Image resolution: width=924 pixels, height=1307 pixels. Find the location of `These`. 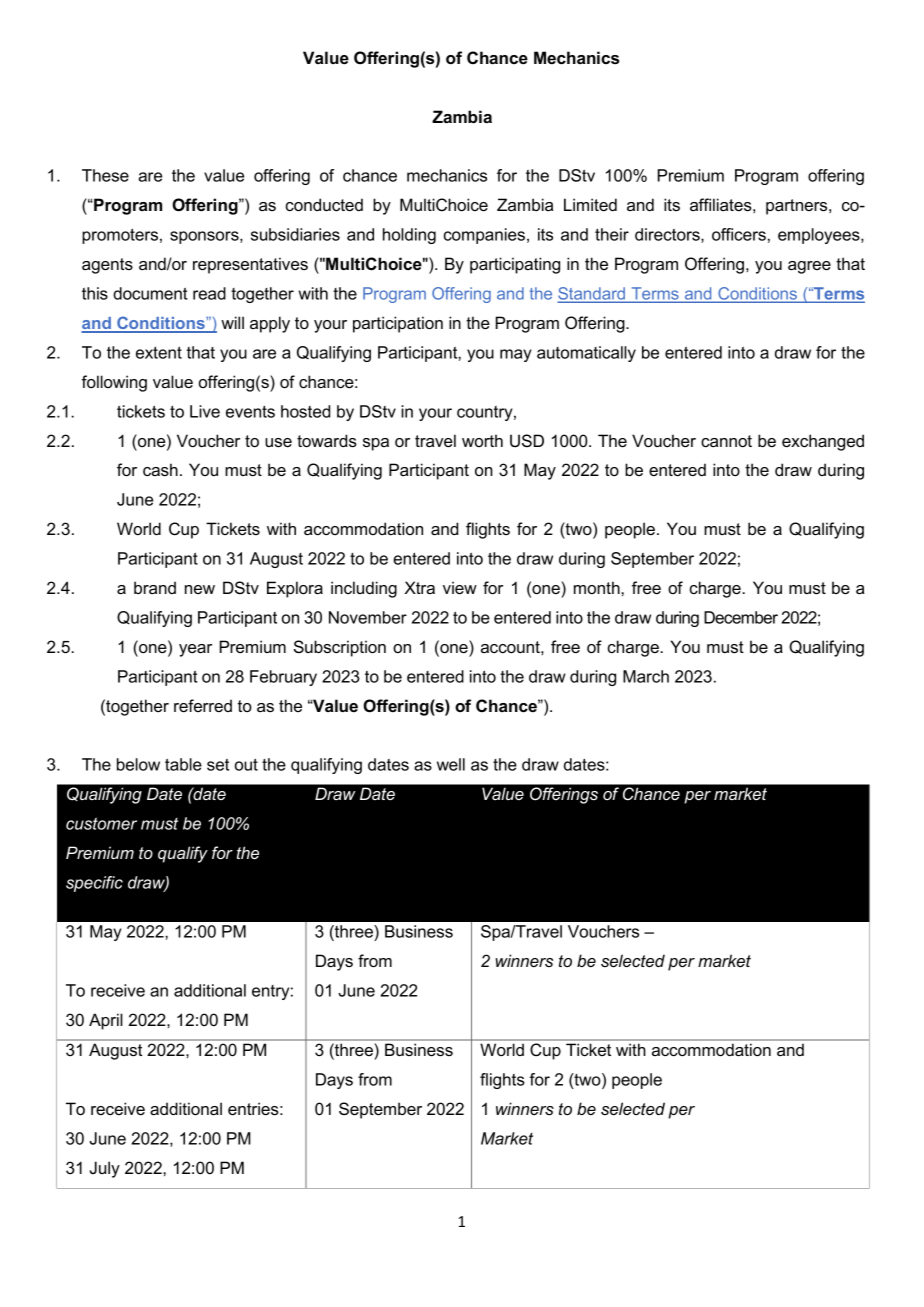

These is located at coordinates (105, 175).
